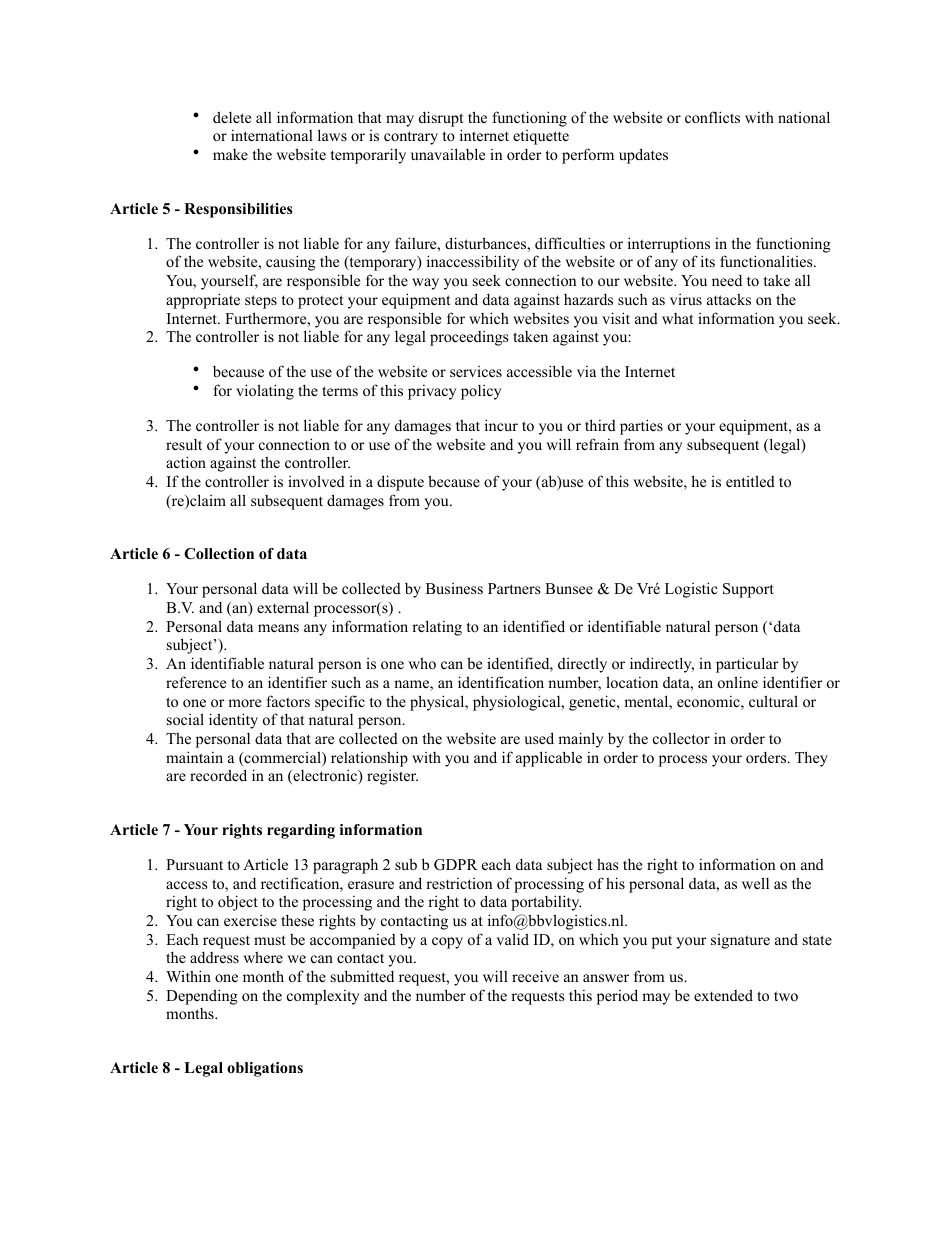  What do you see at coordinates (535, 976) in the document?
I see `receive` at bounding box center [535, 976].
